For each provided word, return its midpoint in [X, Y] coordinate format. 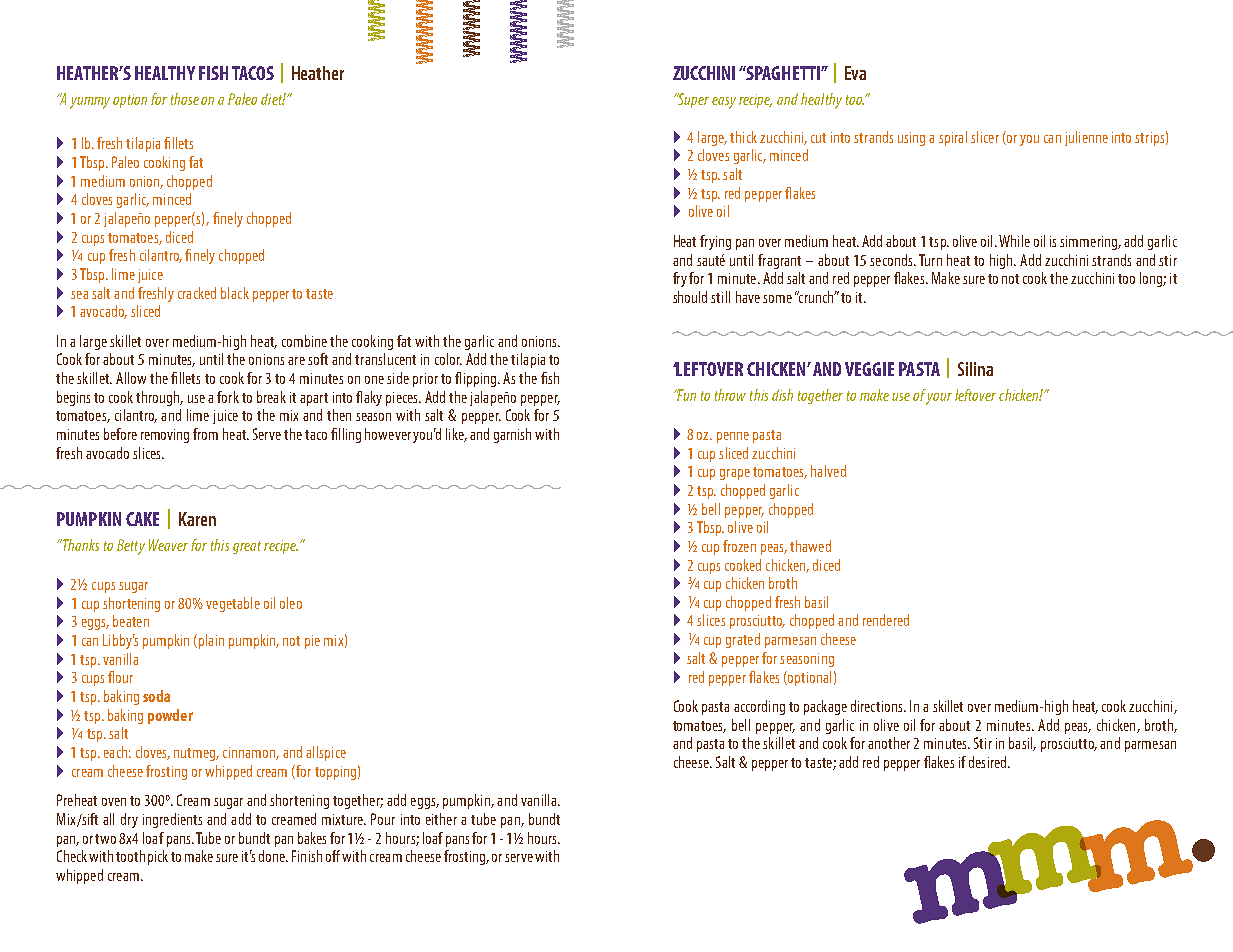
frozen [739, 546]
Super [692, 100]
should [690, 297]
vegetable [233, 604]
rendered [886, 620]
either [441, 819]
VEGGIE [869, 369]
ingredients [172, 820]
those [185, 99]
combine [304, 341]
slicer [985, 137]
